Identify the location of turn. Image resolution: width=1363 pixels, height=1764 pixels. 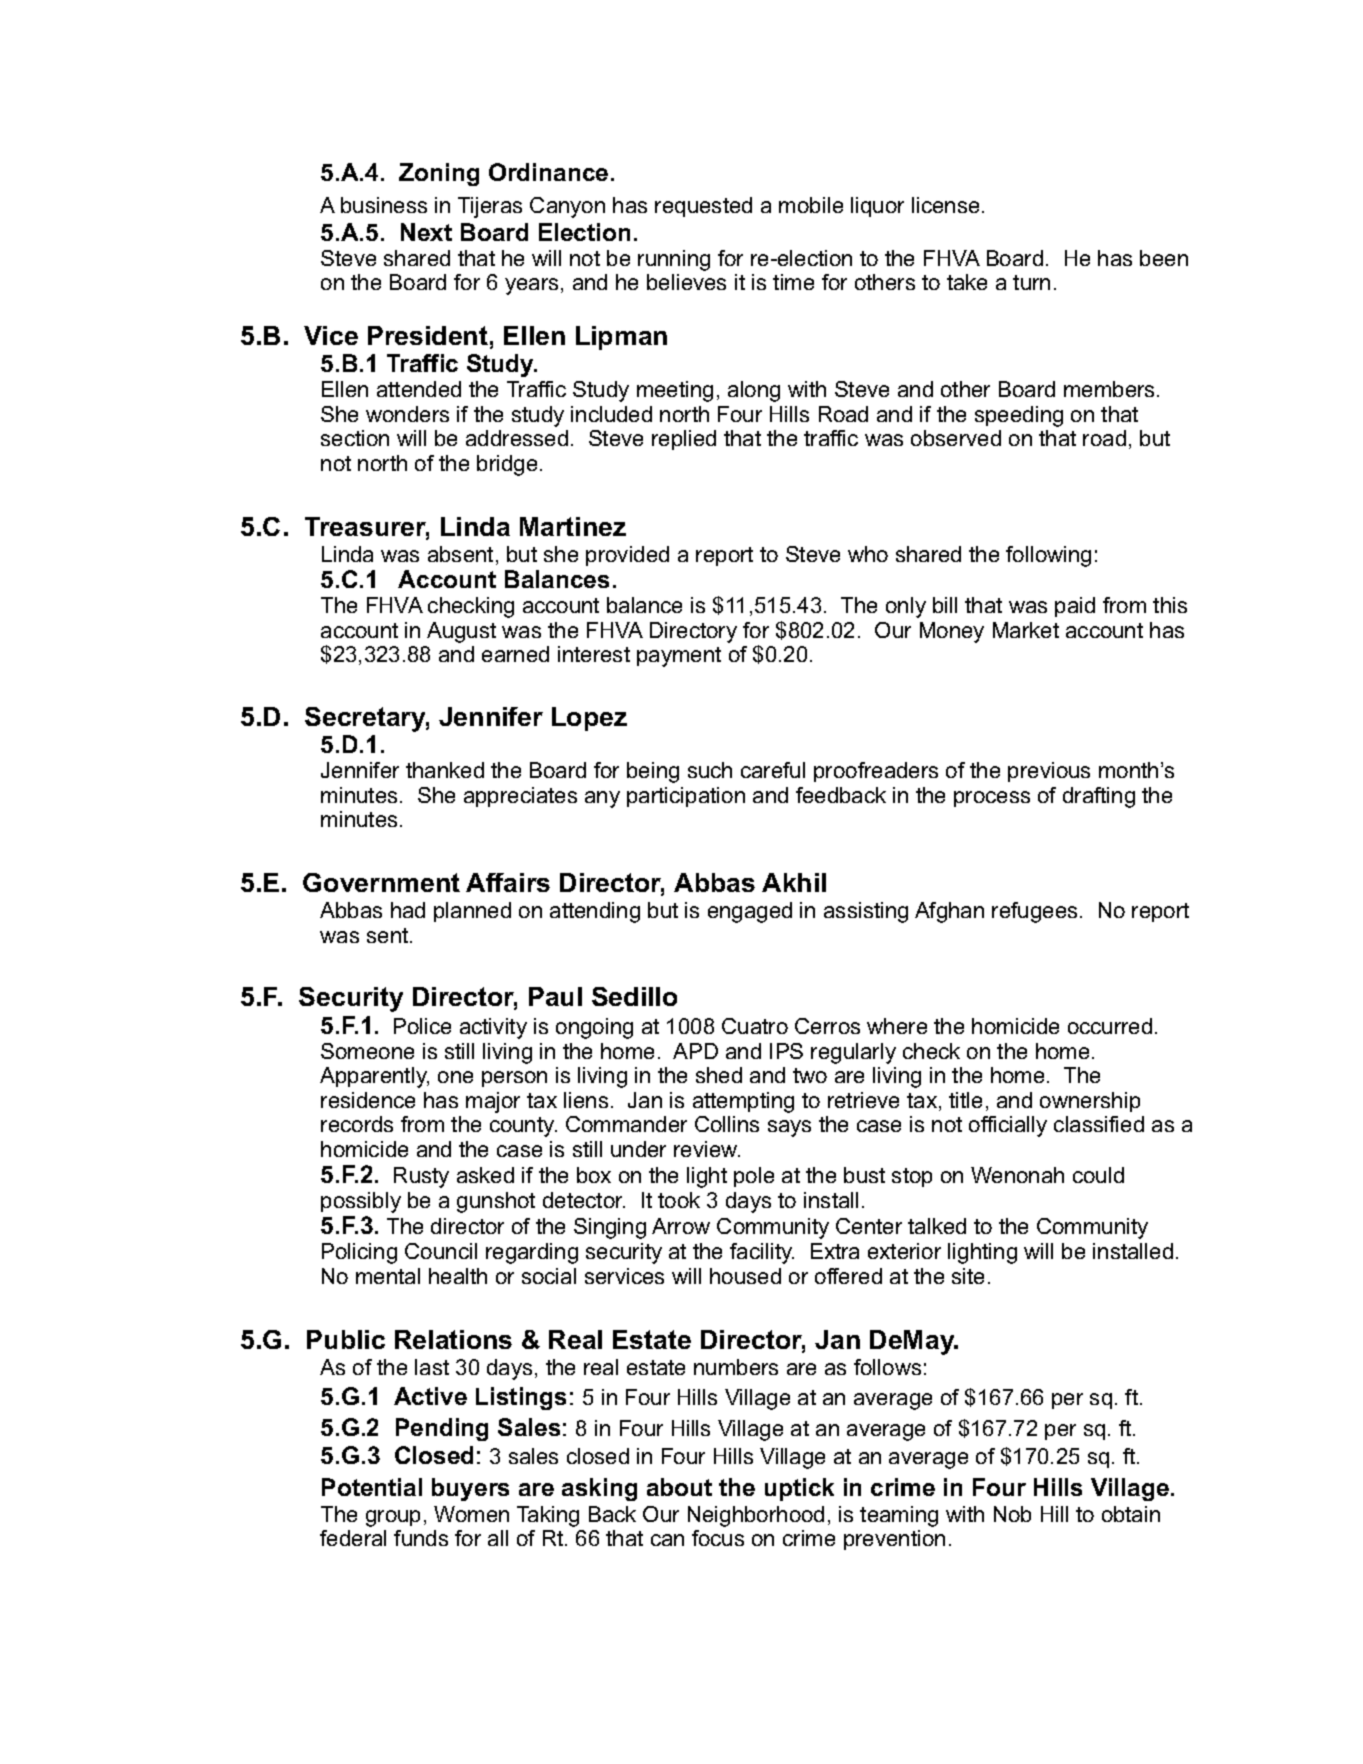
(1031, 282).
